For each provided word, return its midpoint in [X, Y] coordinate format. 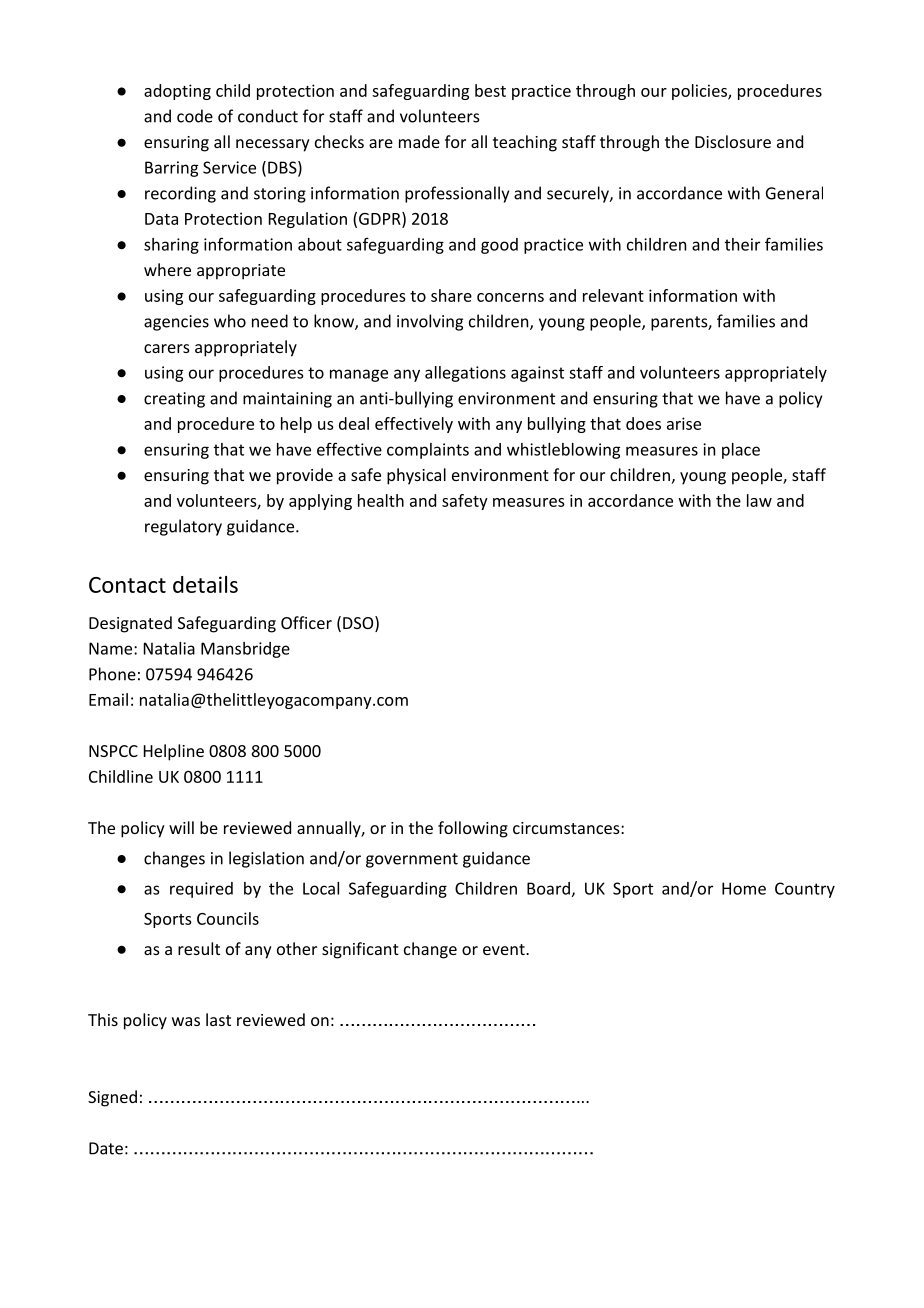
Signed [112, 1098]
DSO [358, 623]
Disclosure [733, 141]
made [419, 141]
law [759, 500]
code [195, 116]
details [205, 584]
